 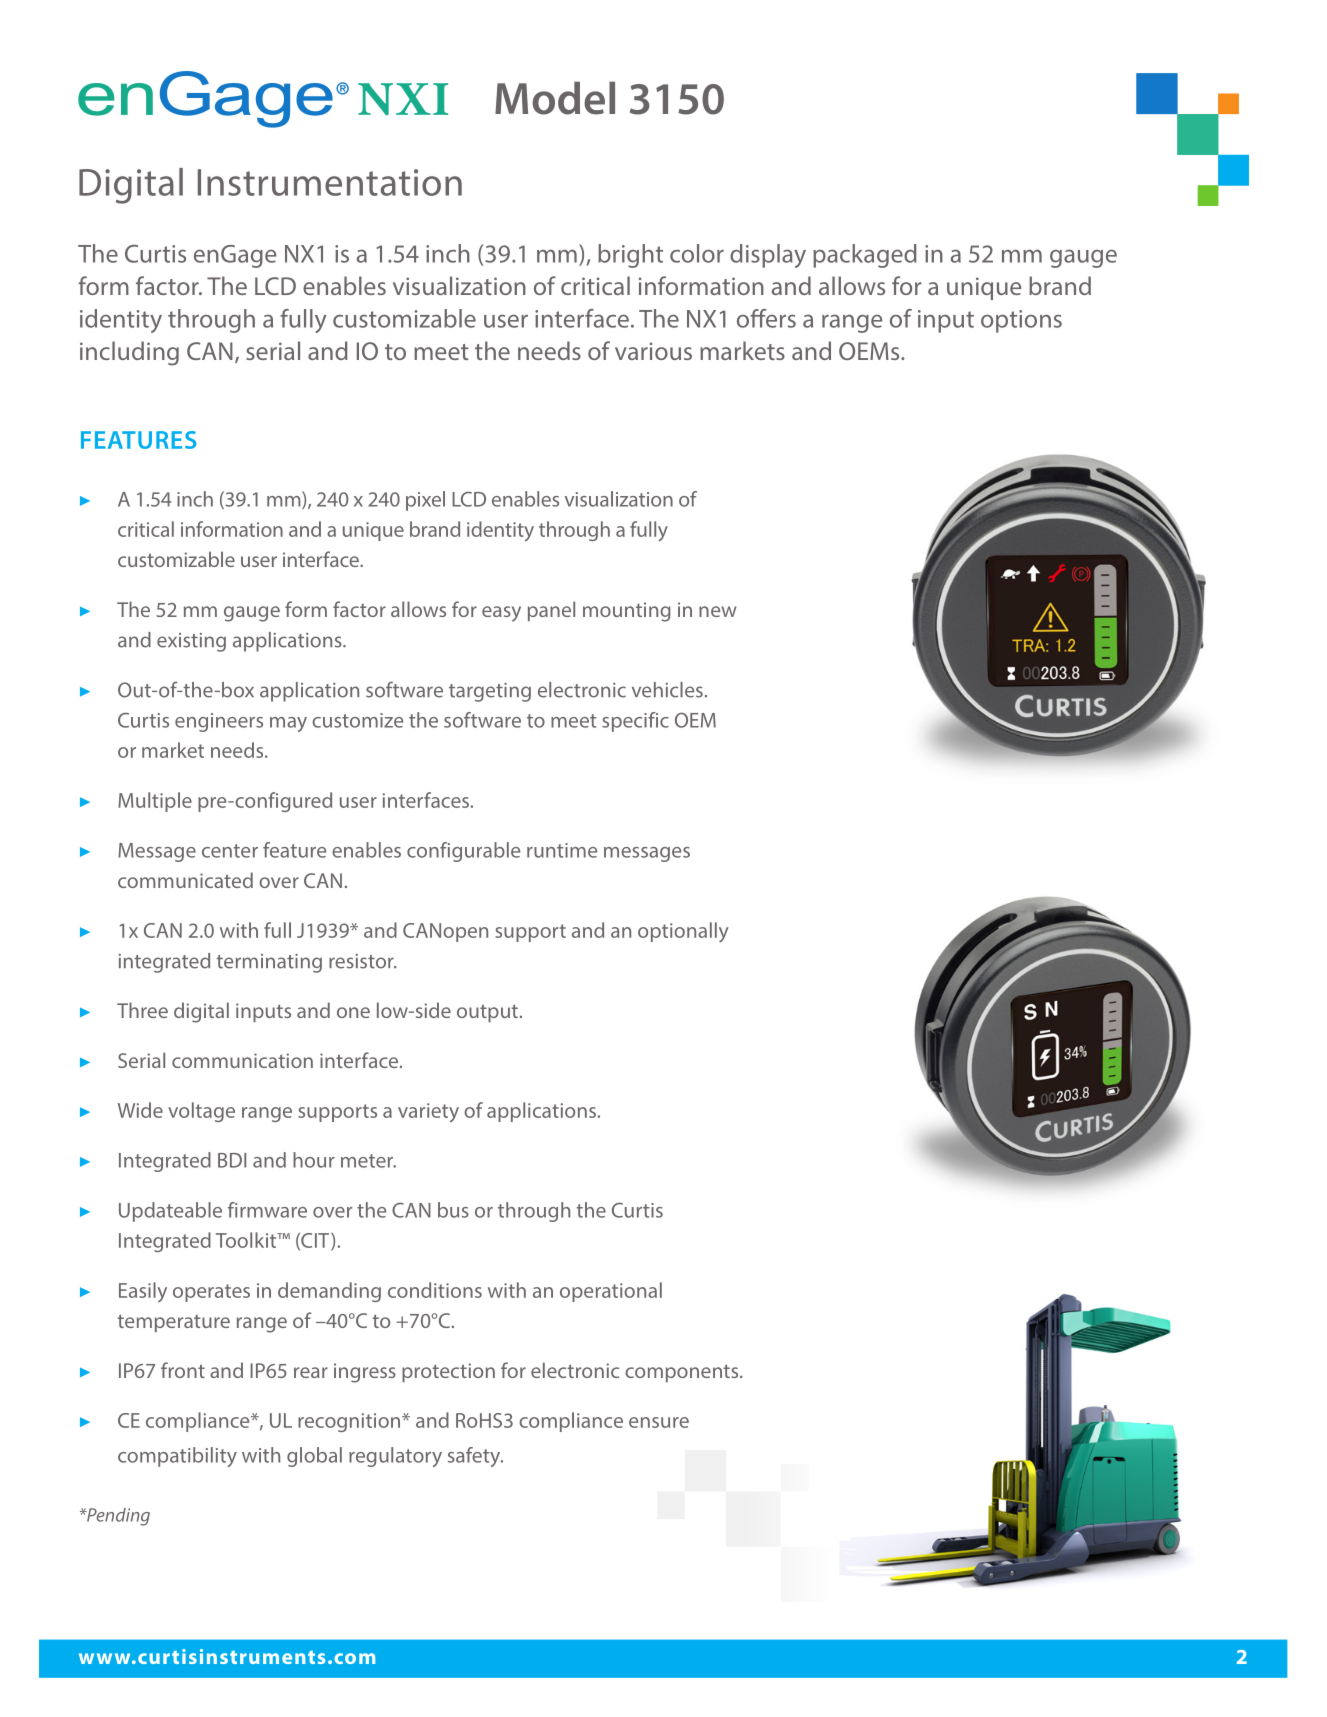 I want to click on operational, so click(x=611, y=1292).
